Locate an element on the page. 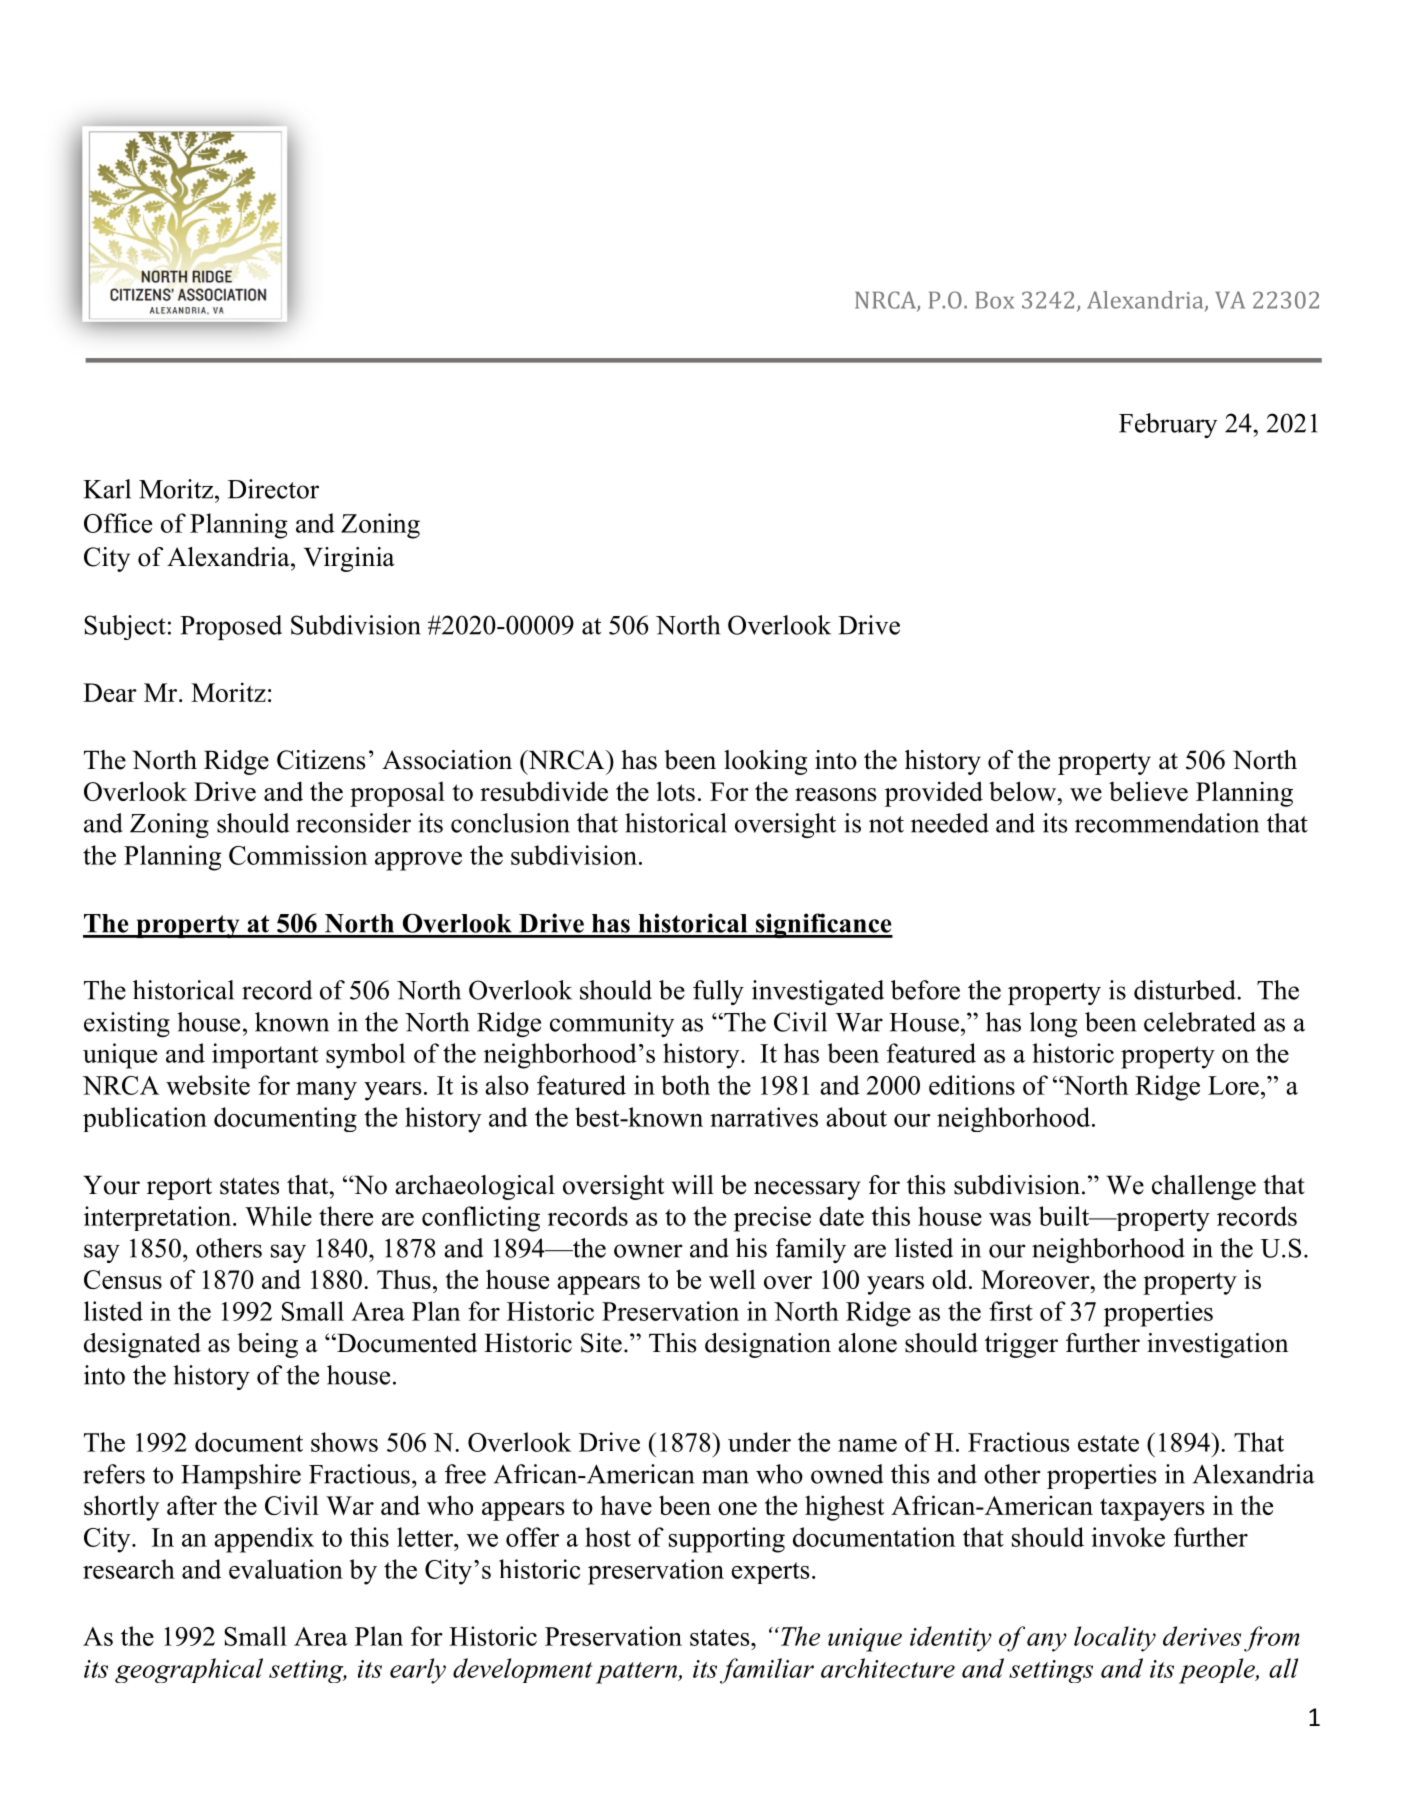 This document has width=1403, height=1815. familiar is located at coordinates (767, 1671).
